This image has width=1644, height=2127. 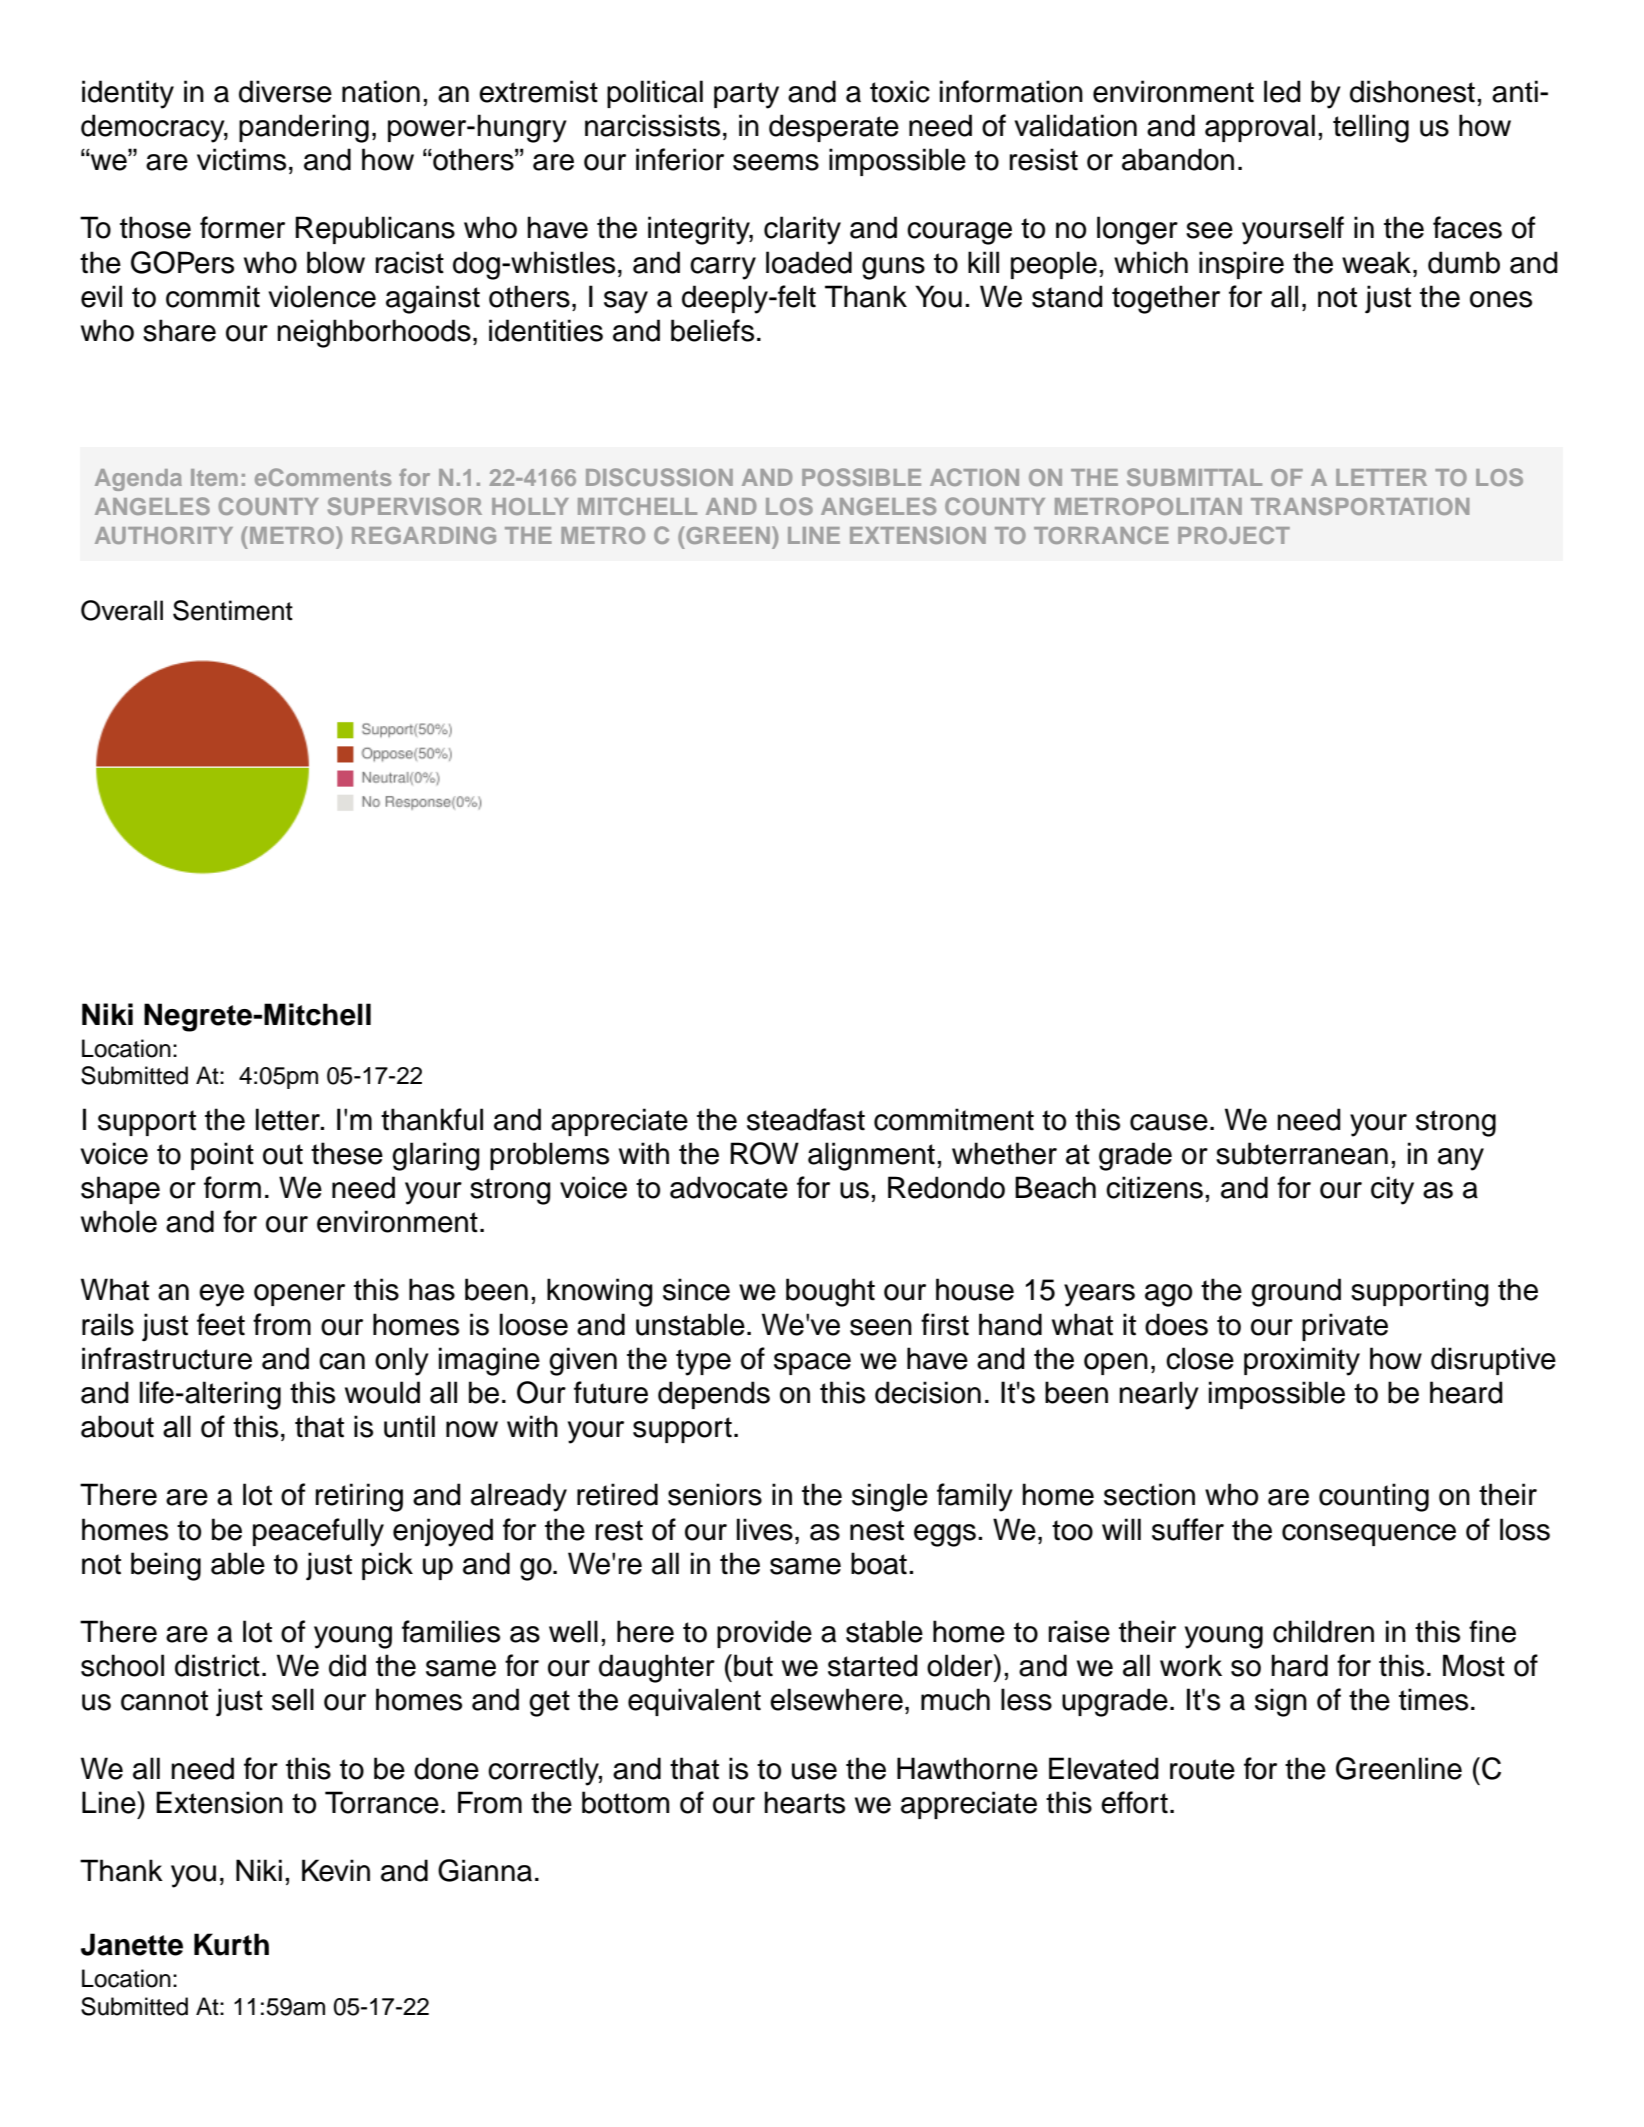 I want to click on Kevin, so click(x=336, y=1870).
